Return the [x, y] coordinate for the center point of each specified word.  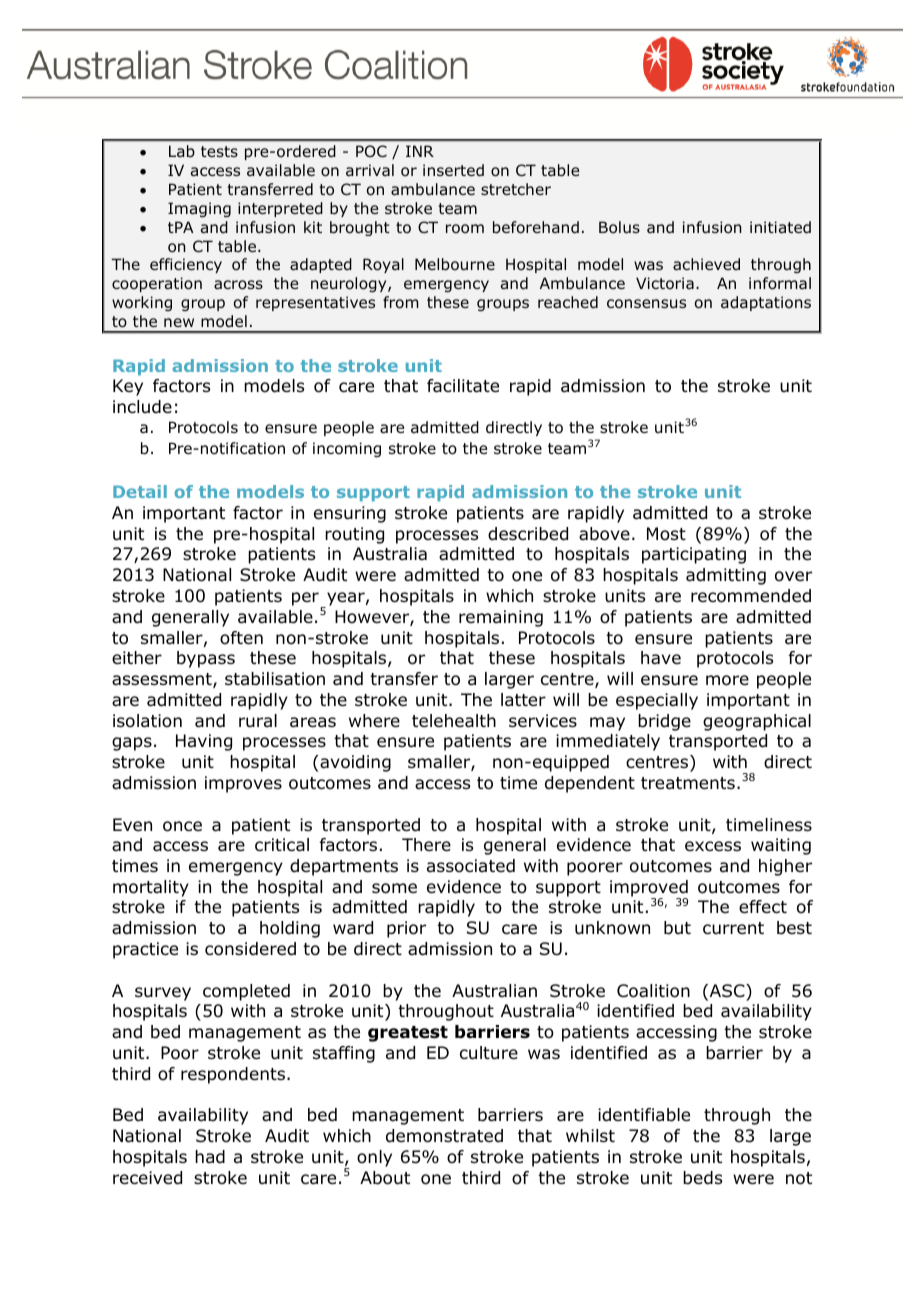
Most [666, 534]
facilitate [463, 386]
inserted [453, 170]
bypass [206, 659]
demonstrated [444, 1136]
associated [471, 866]
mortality [151, 888]
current [733, 928]
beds [702, 1178]
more [727, 680]
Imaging [199, 209]
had [210, 1157]
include [142, 407]
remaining [501, 618]
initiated [780, 227]
